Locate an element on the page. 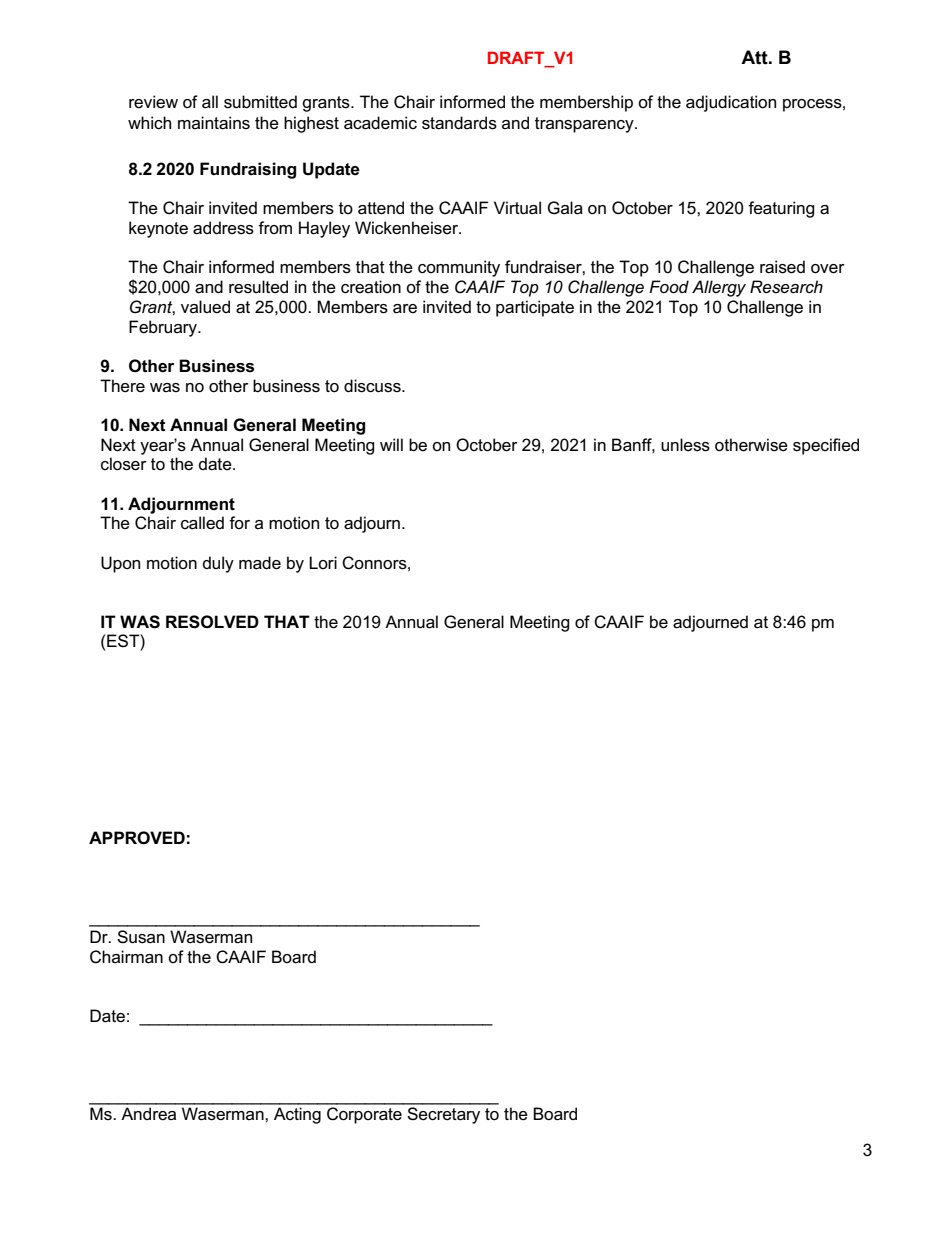 This document has height=1233, width=952. RESOLVED is located at coordinates (212, 622).
